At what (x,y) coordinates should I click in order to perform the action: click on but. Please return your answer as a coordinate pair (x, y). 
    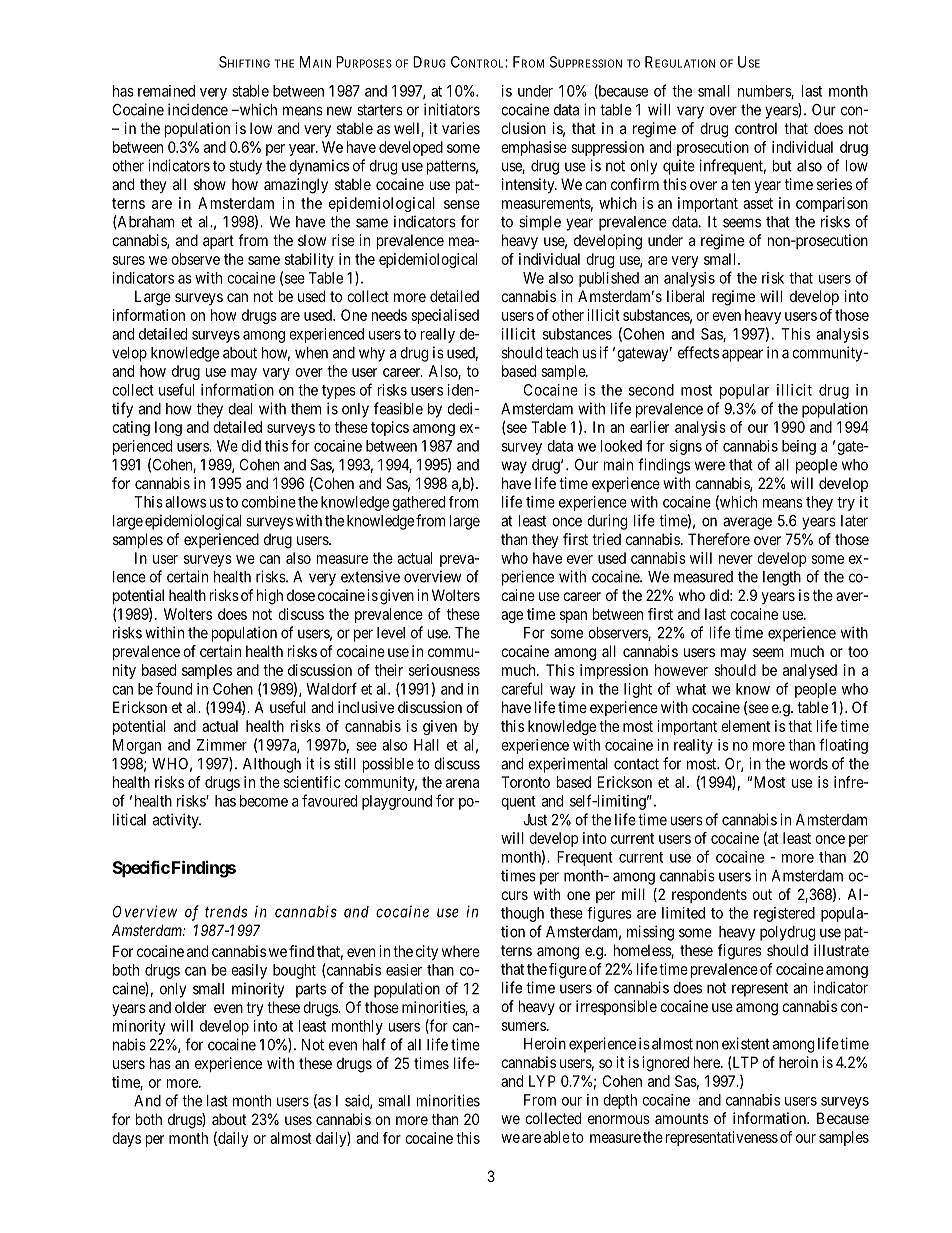
    Looking at the image, I should click on (782, 166).
